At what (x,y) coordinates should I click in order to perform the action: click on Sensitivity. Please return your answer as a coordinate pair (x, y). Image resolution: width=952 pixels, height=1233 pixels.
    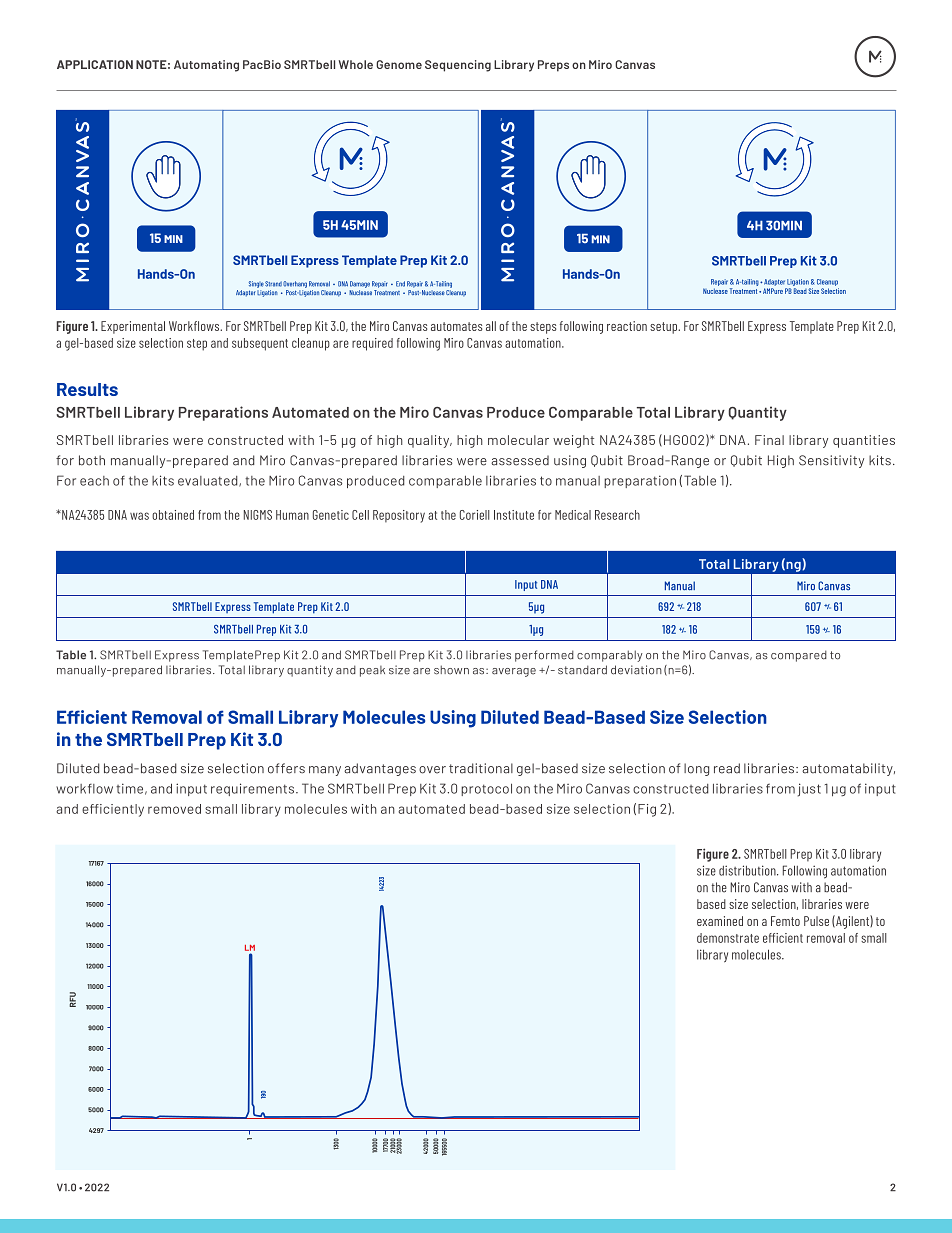
    Looking at the image, I should click on (831, 461).
